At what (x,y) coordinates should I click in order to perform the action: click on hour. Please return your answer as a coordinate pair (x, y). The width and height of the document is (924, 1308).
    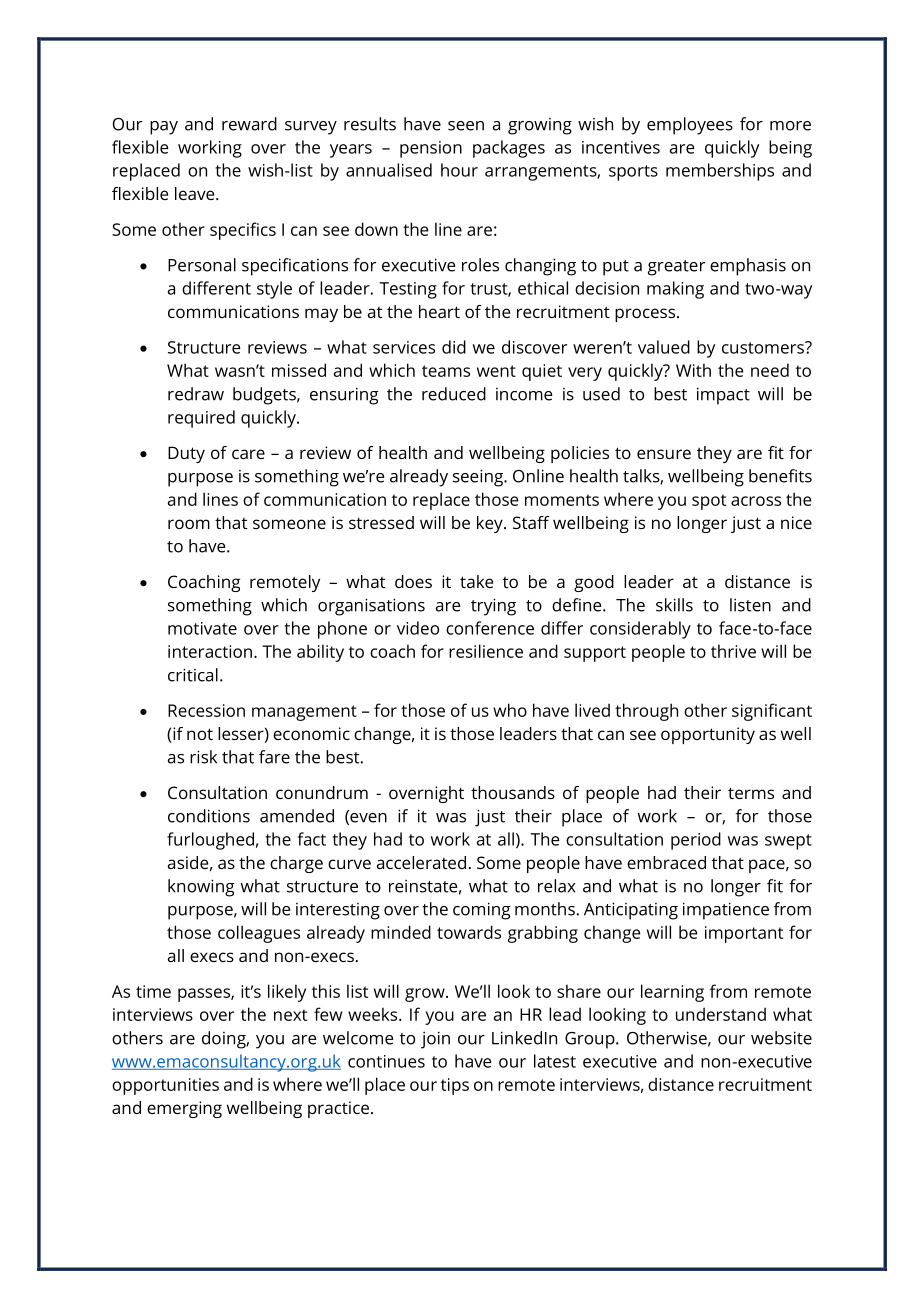
    Looking at the image, I should click on (459, 170).
